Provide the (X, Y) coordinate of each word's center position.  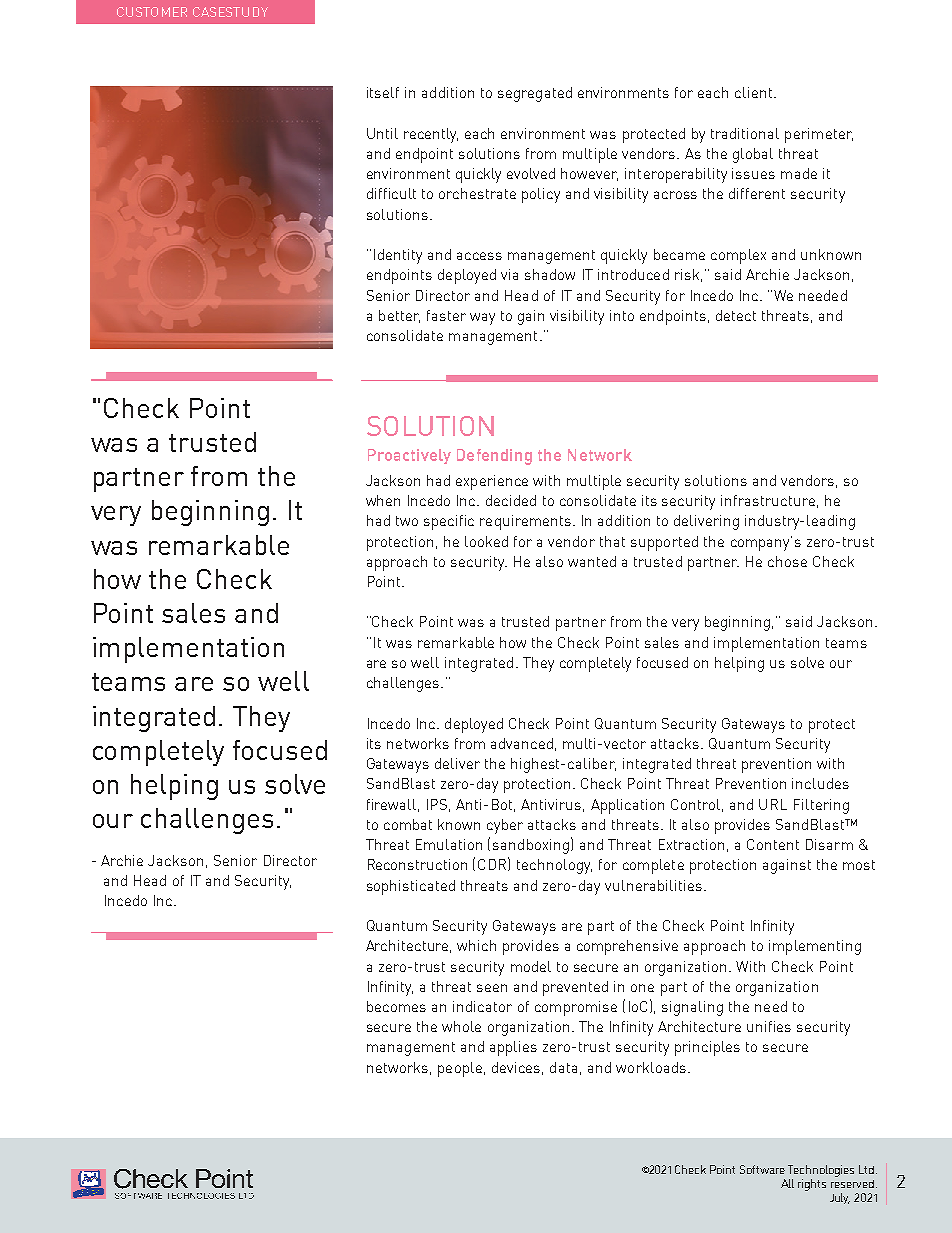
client (753, 92)
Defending (494, 457)
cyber (505, 826)
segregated (535, 94)
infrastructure (768, 500)
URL (773, 804)
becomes (396, 1006)
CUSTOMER (152, 12)
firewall (391, 804)
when (383, 500)
